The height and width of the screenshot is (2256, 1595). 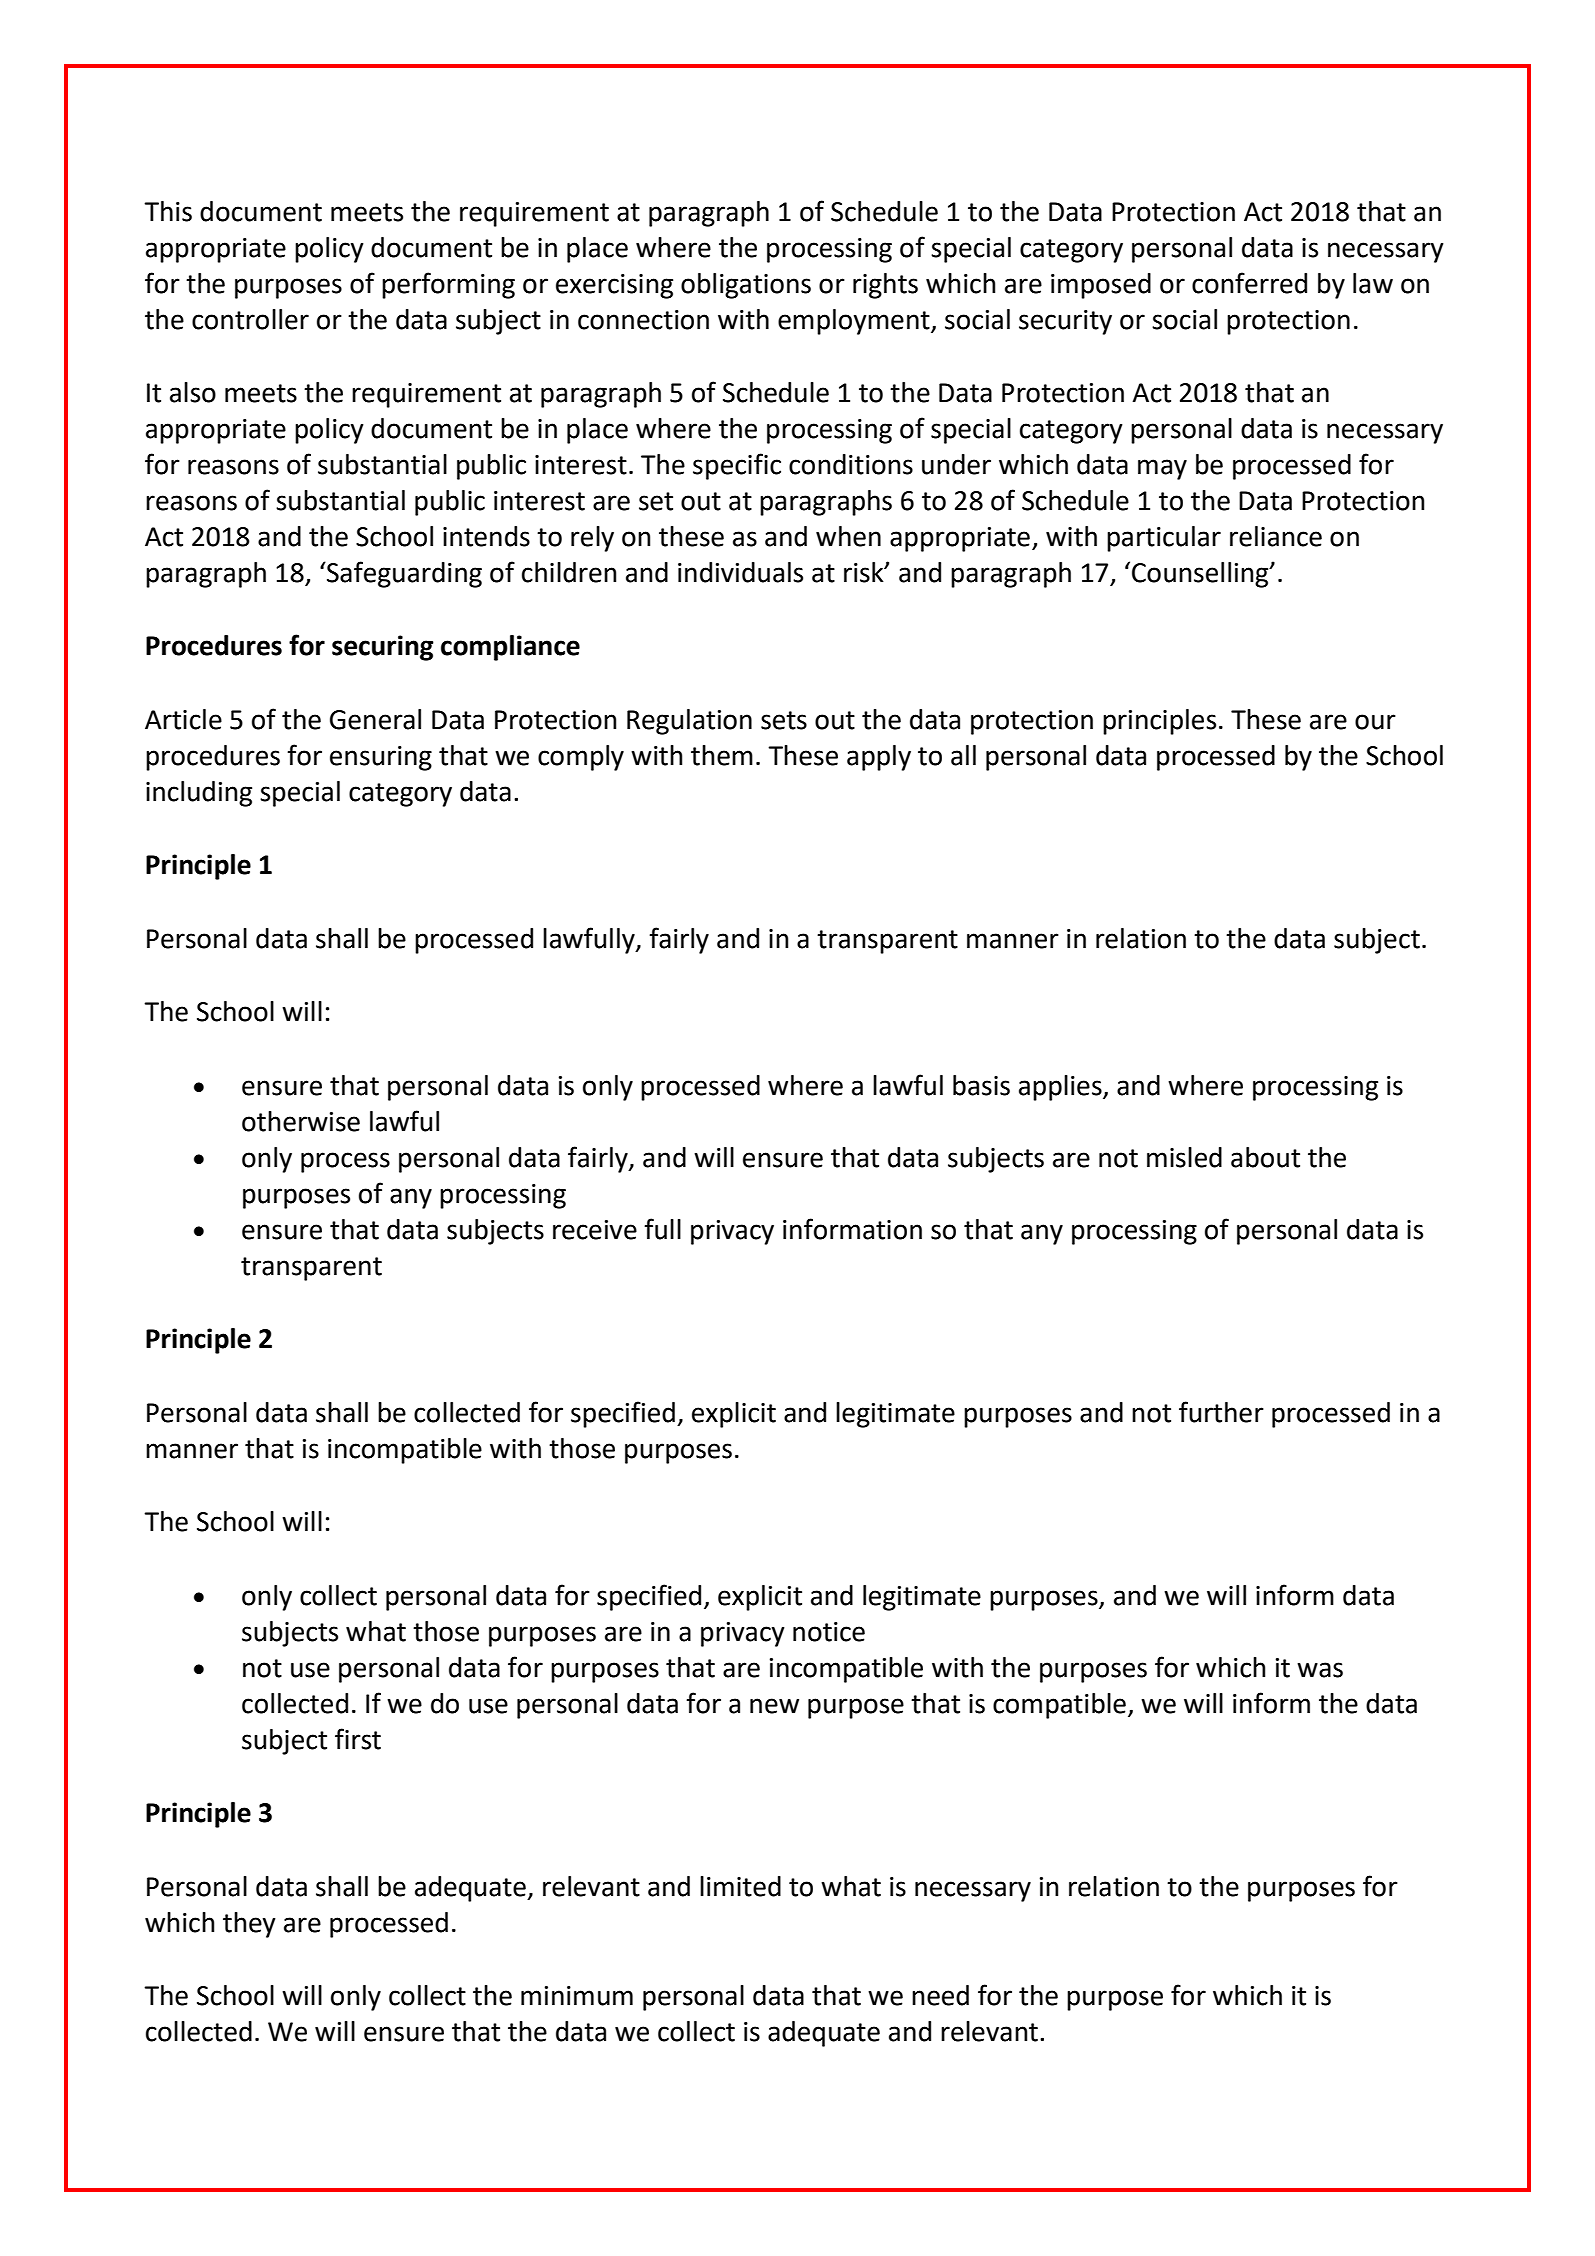 What do you see at coordinates (829, 1632) in the screenshot?
I see `notice` at bounding box center [829, 1632].
